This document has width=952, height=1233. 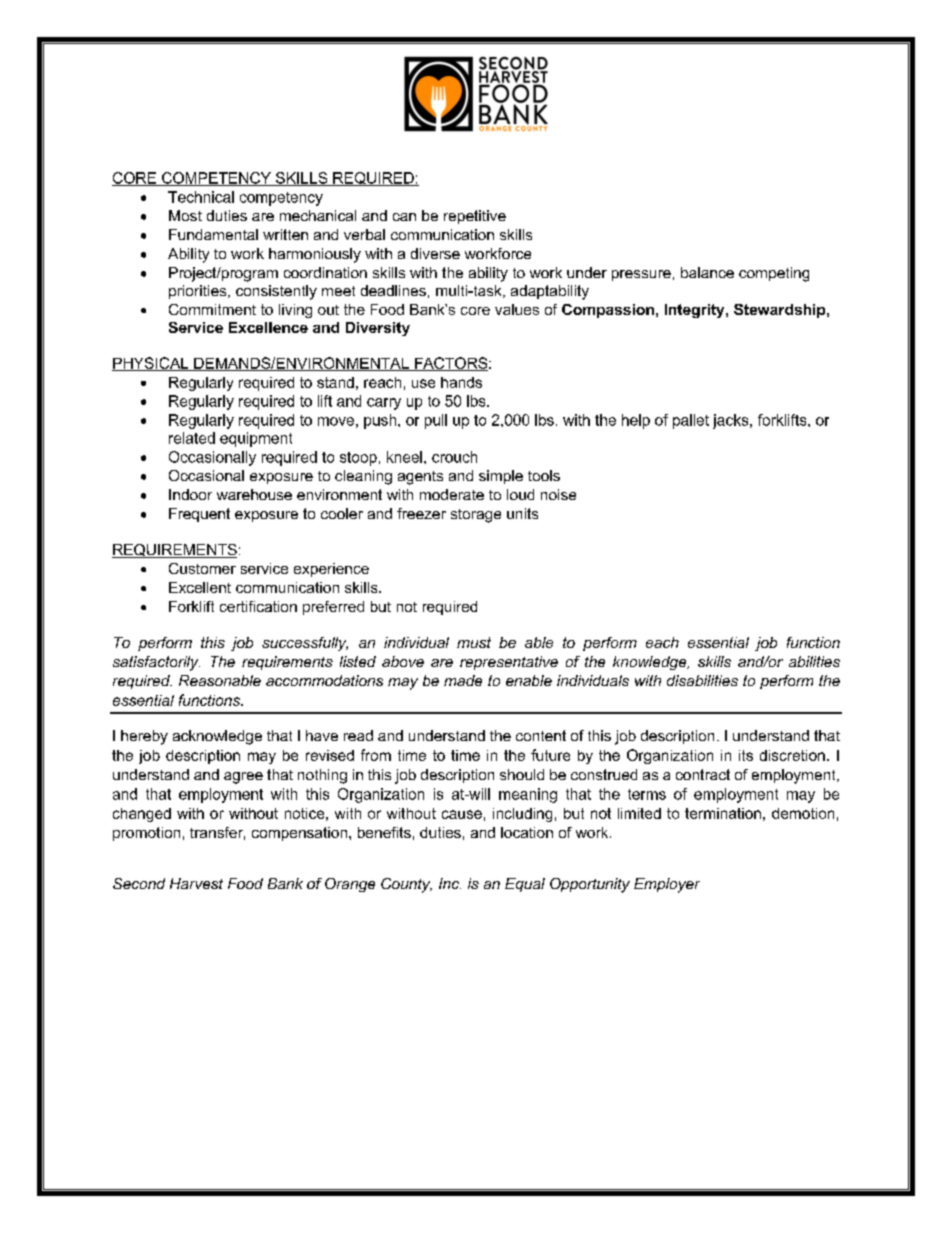 I want to click on Second, so click(x=139, y=883).
